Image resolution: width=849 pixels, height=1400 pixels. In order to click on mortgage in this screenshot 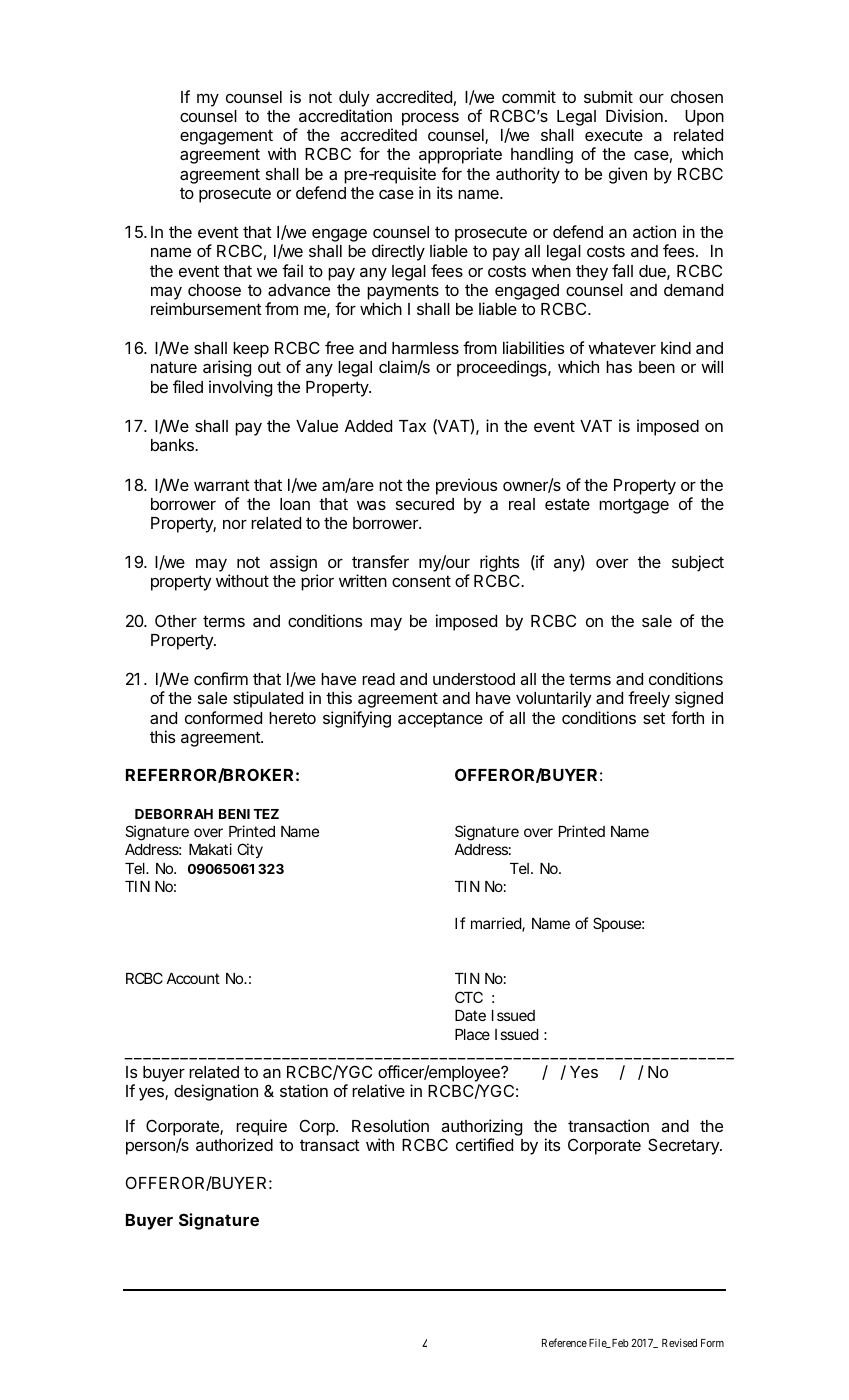, I will do `click(634, 506)`.
